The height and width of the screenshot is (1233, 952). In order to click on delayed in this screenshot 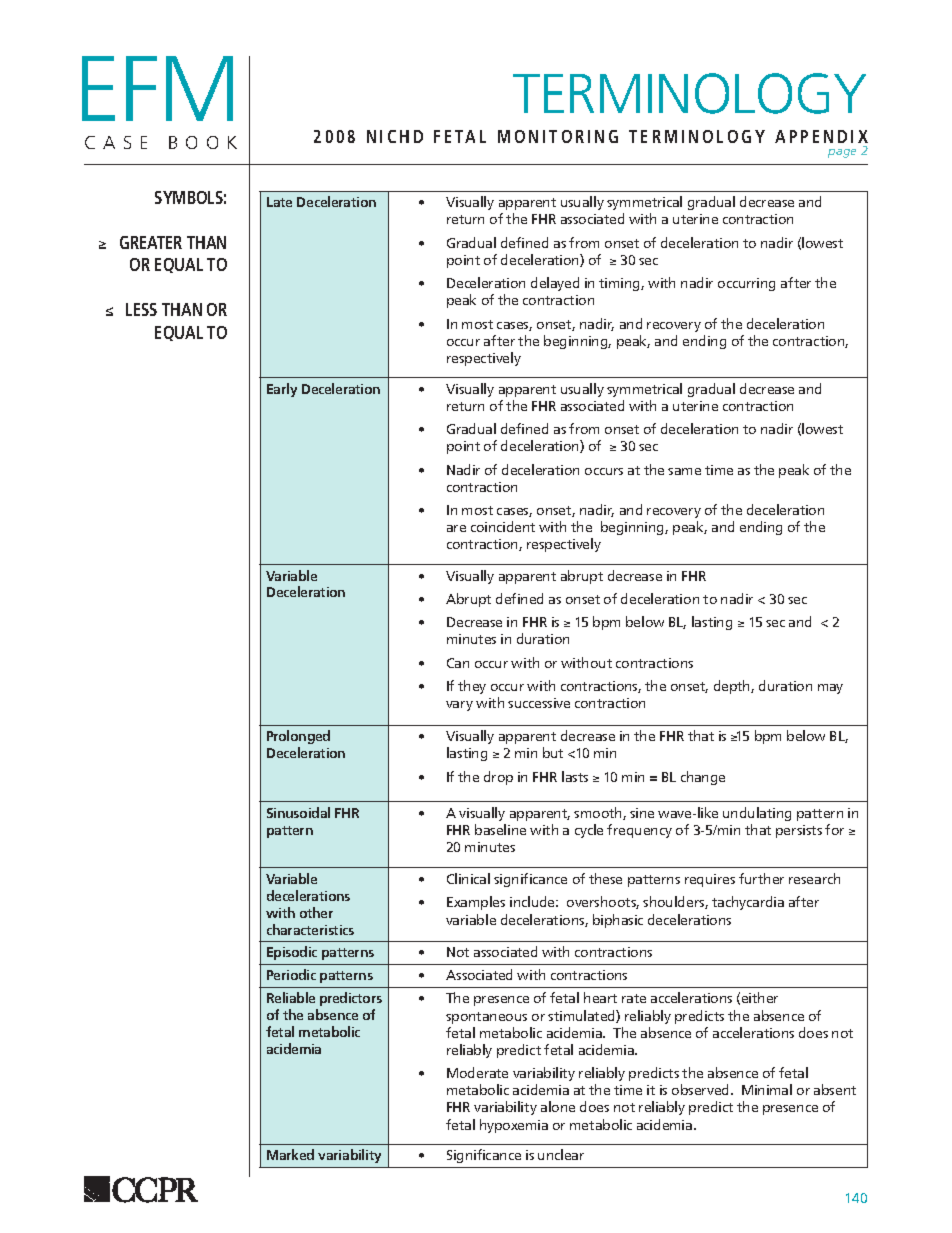, I will do `click(555, 284)`.
